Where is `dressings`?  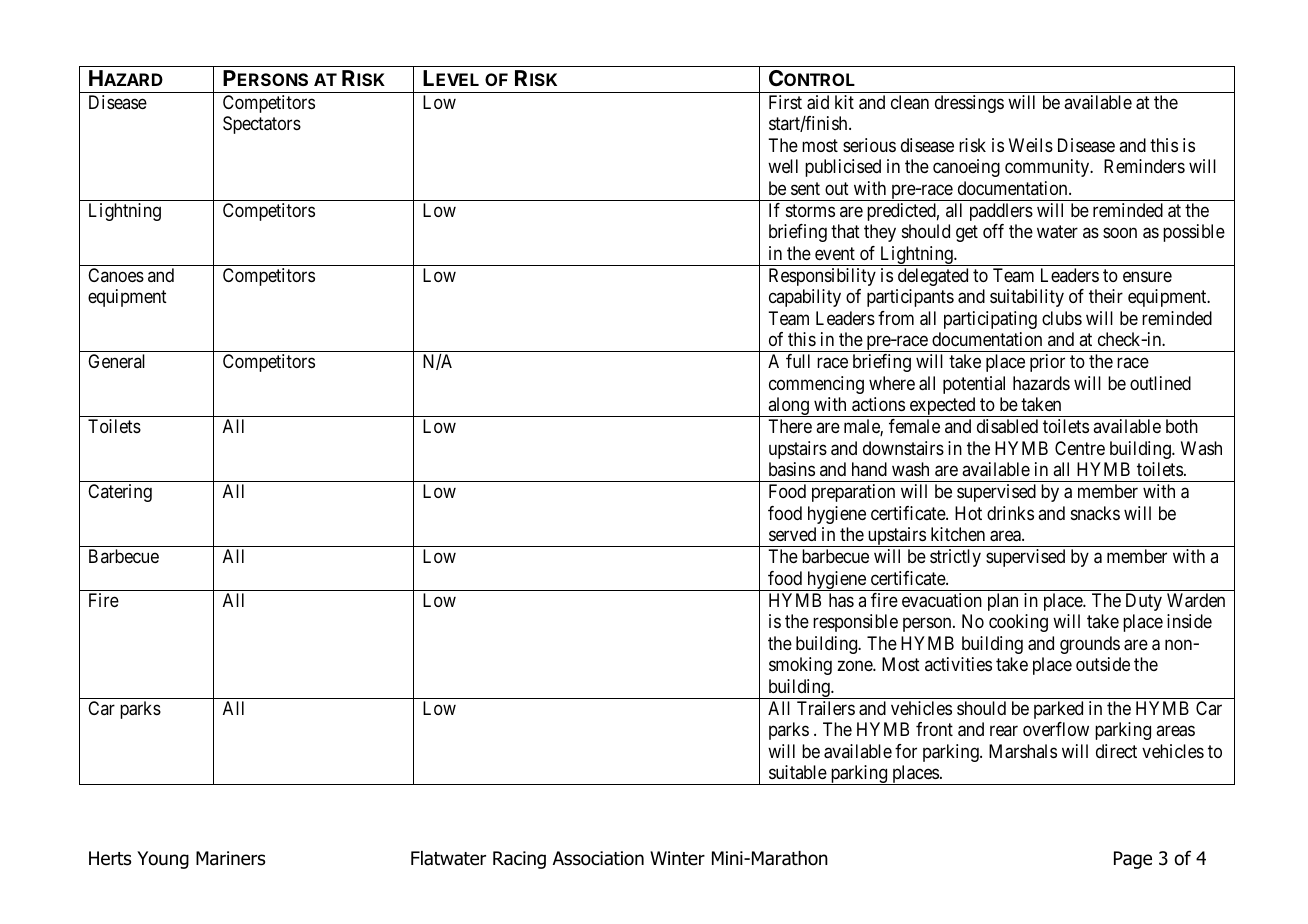 dressings is located at coordinates (969, 104).
